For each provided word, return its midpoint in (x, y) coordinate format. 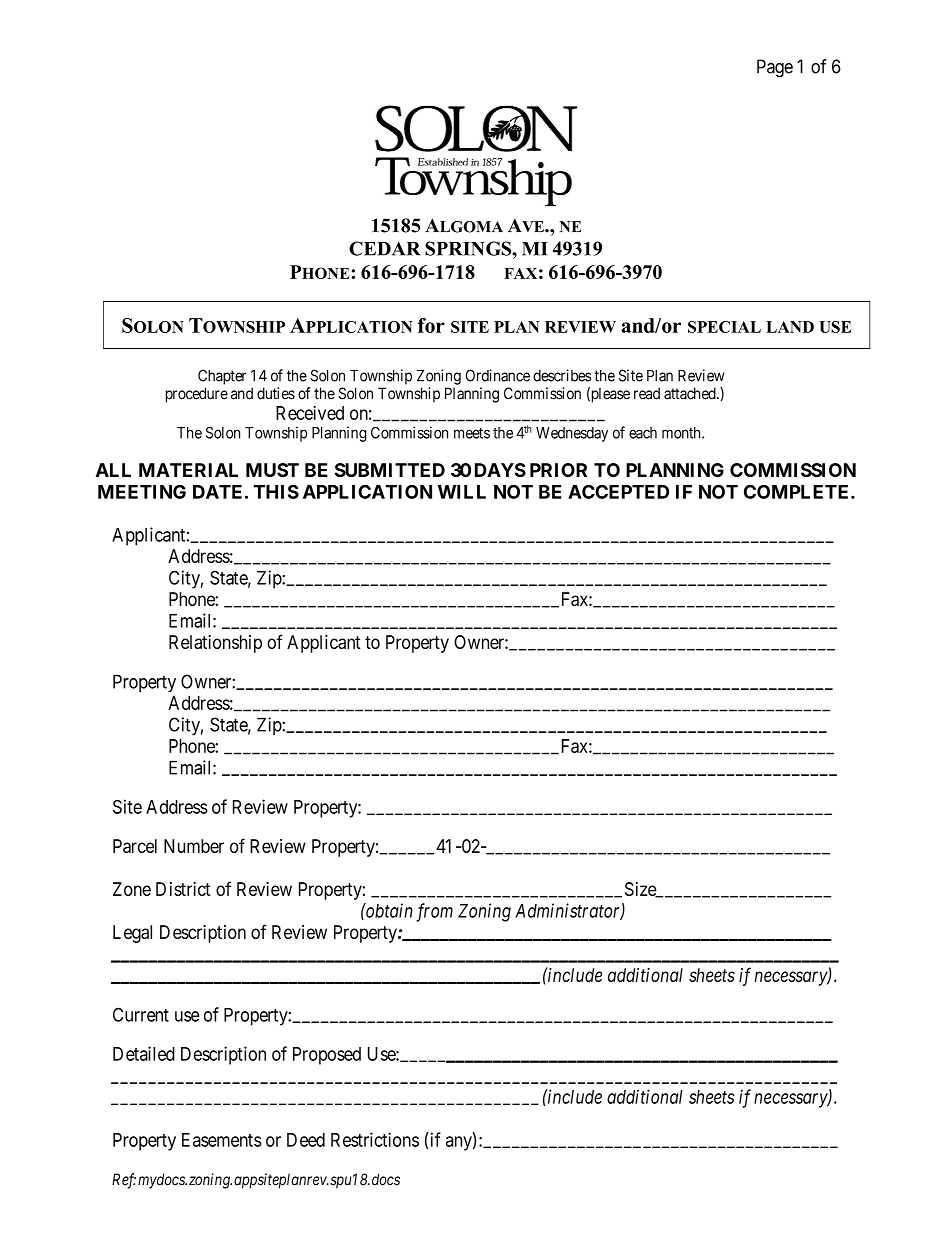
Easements (222, 1140)
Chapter (222, 377)
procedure (197, 395)
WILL (462, 492)
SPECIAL (724, 327)
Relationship (215, 644)
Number (194, 846)
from (434, 912)
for (431, 325)
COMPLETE (798, 492)
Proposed (327, 1056)
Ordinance (498, 375)
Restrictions (375, 1139)
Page (775, 68)
